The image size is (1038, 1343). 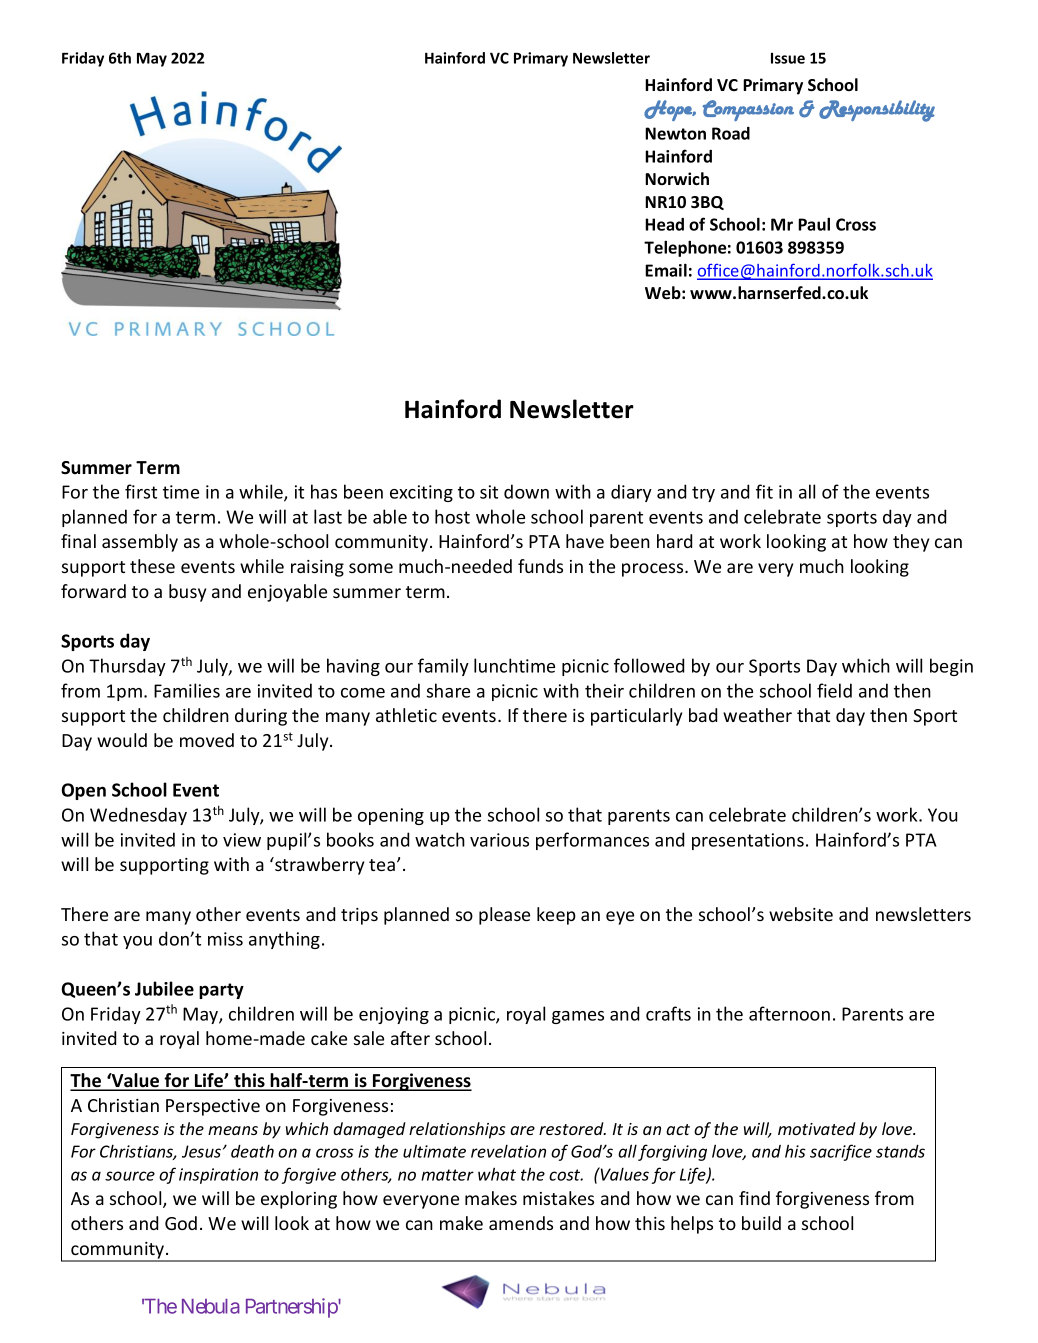 I want to click on Norwich, so click(x=677, y=178).
